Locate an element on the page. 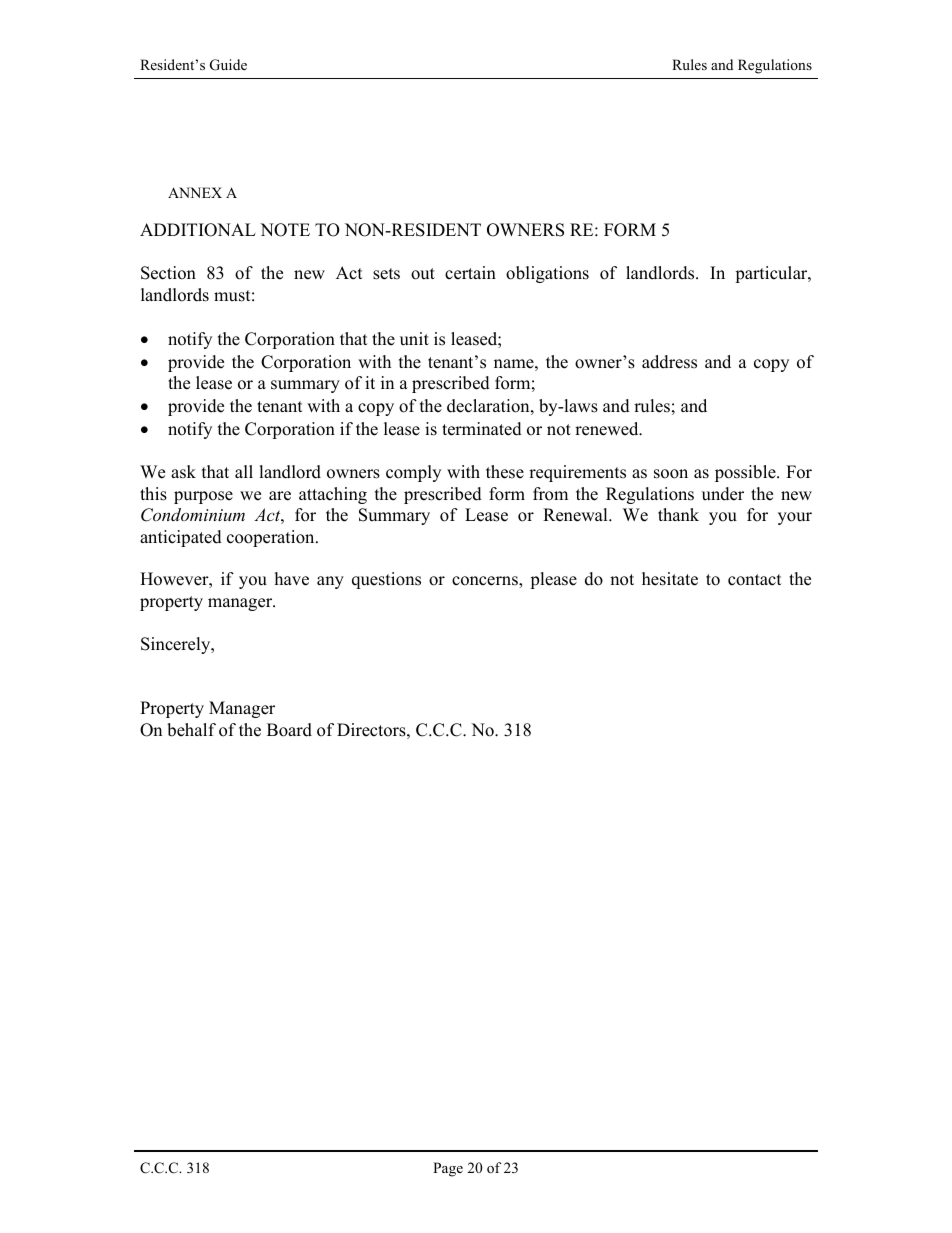  obligations is located at coordinates (547, 274).
